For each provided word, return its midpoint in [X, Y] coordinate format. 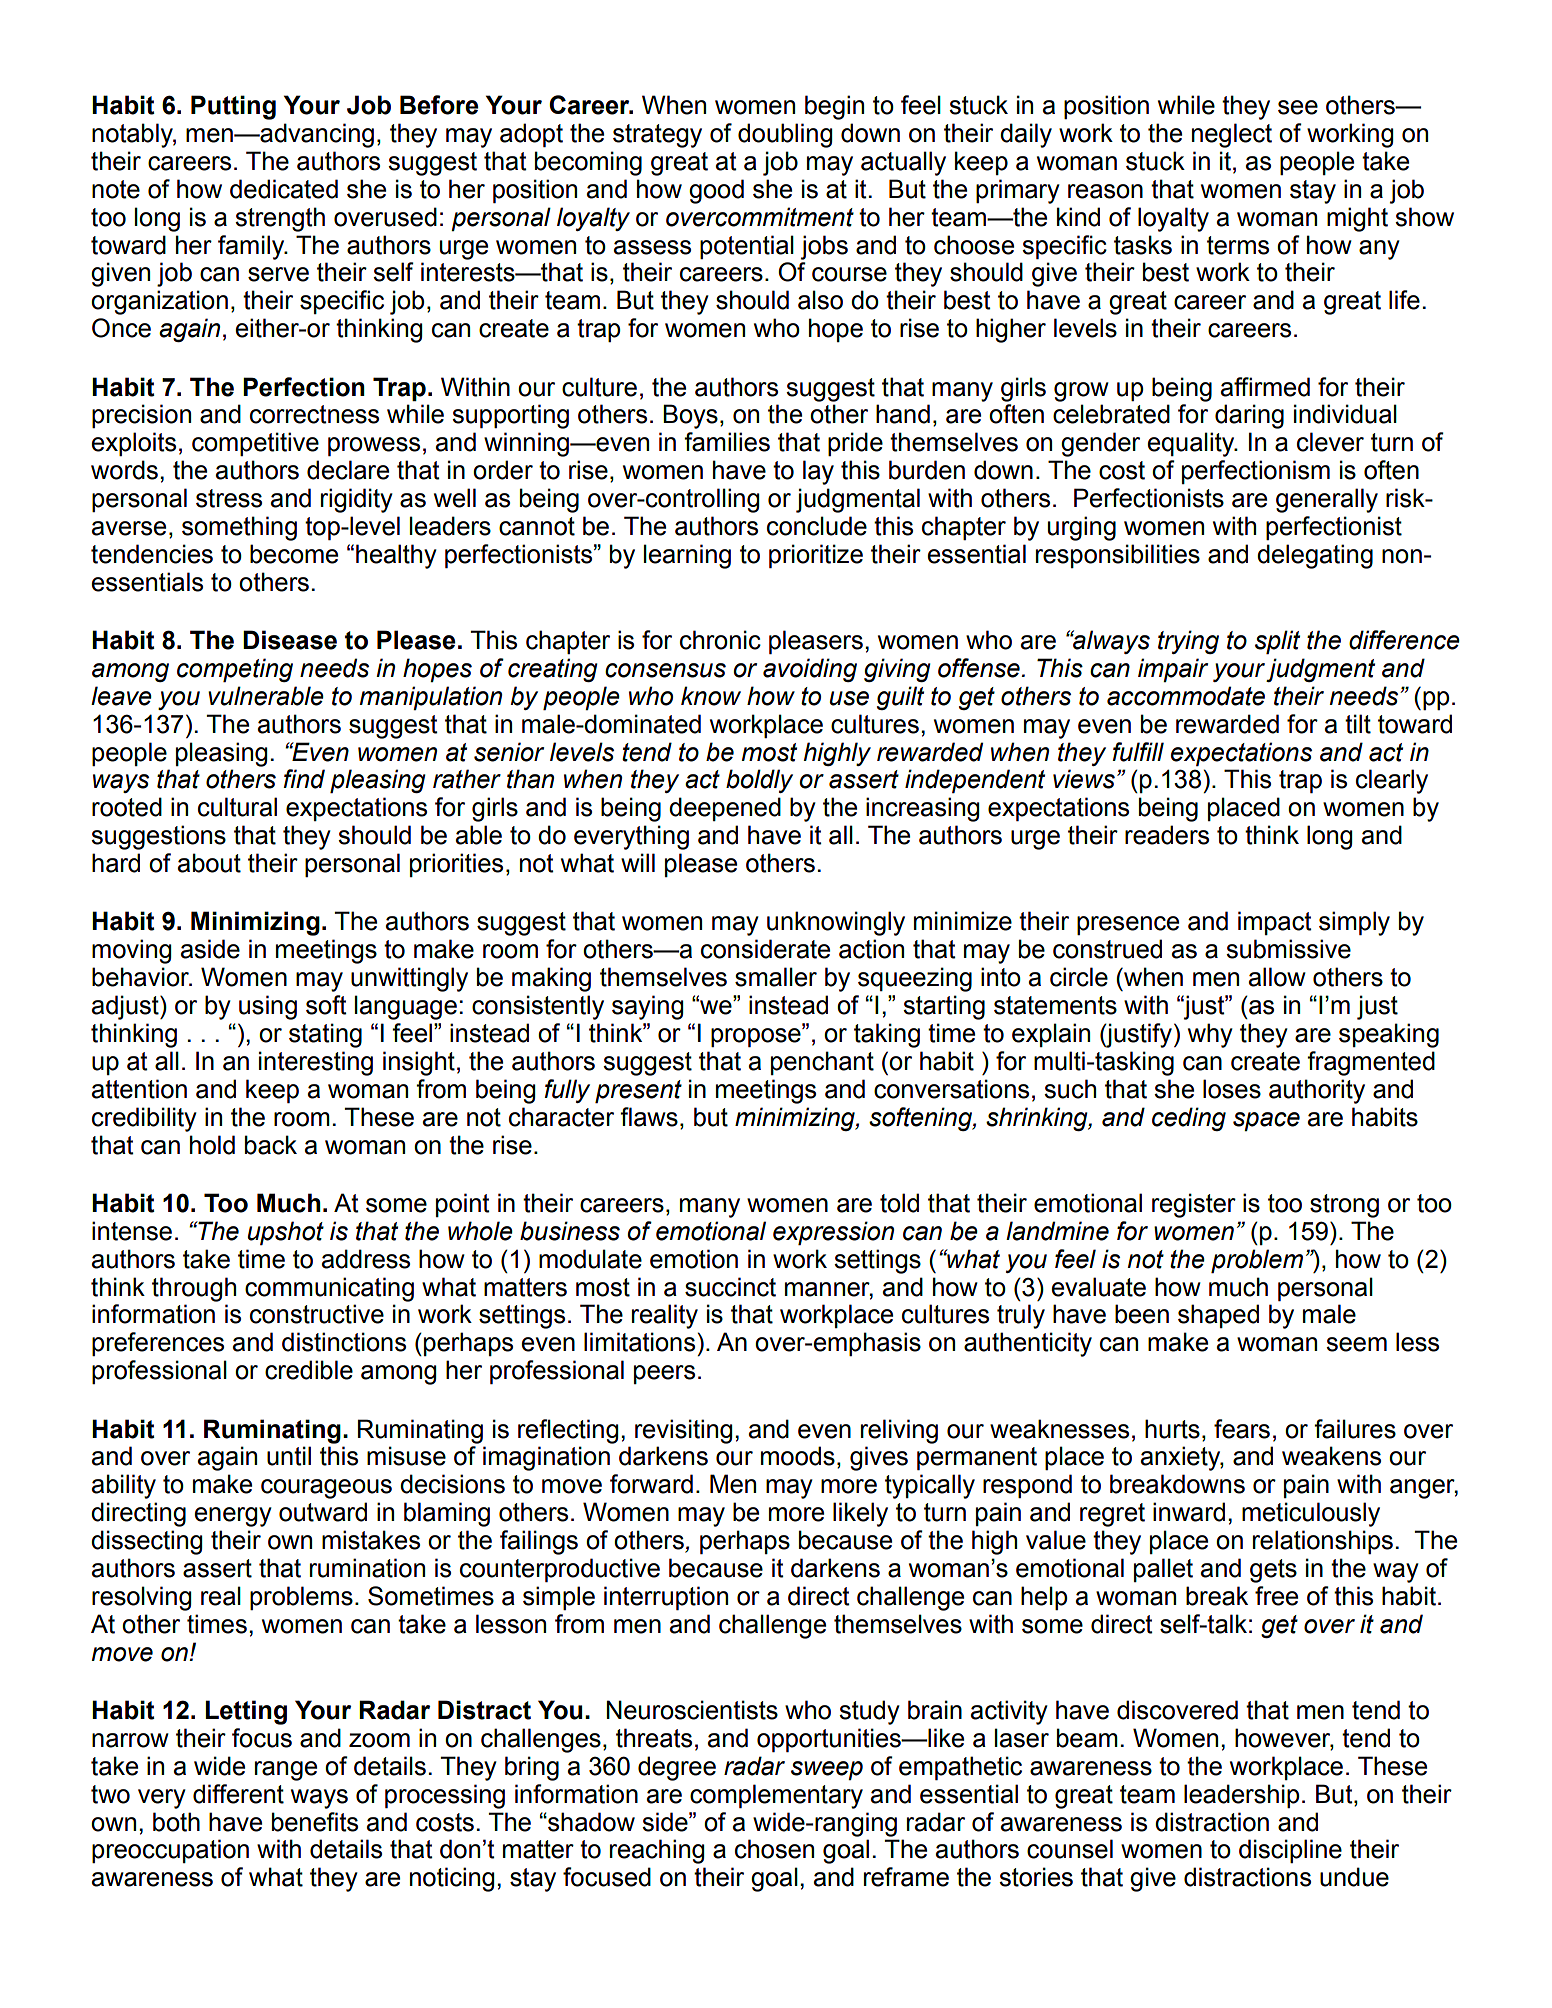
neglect [1232, 135]
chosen [774, 1849]
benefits [315, 1822]
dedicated [284, 189]
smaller [776, 977]
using [268, 1007]
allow [1277, 977]
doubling [785, 135]
